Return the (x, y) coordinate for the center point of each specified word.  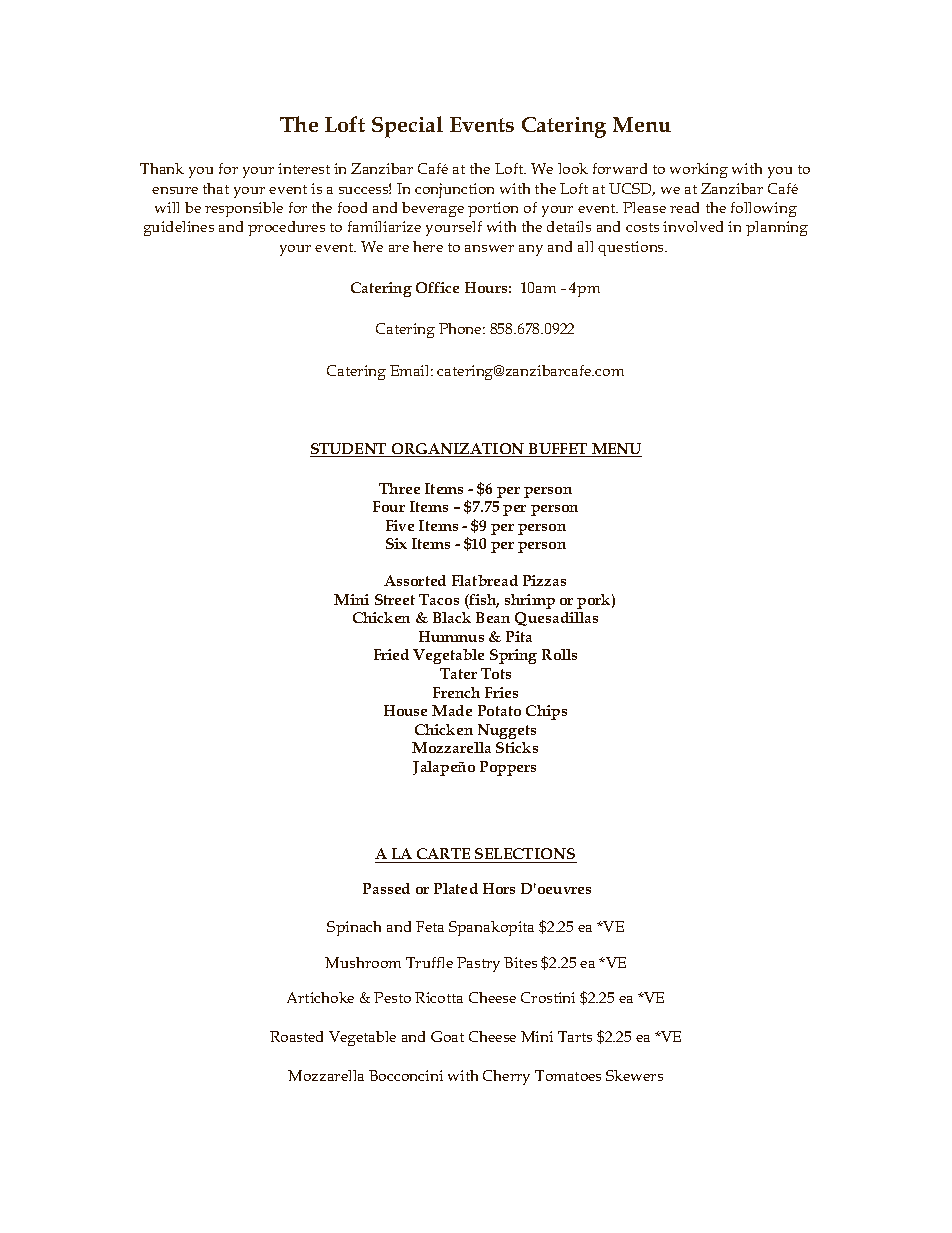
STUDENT (350, 450)
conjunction (454, 190)
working (699, 170)
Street (395, 599)
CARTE (443, 853)
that (216, 188)
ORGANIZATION (458, 450)
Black (452, 617)
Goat (447, 1036)
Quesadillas (556, 619)
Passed (386, 888)
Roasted (296, 1036)
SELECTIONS (525, 853)
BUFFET (558, 450)
